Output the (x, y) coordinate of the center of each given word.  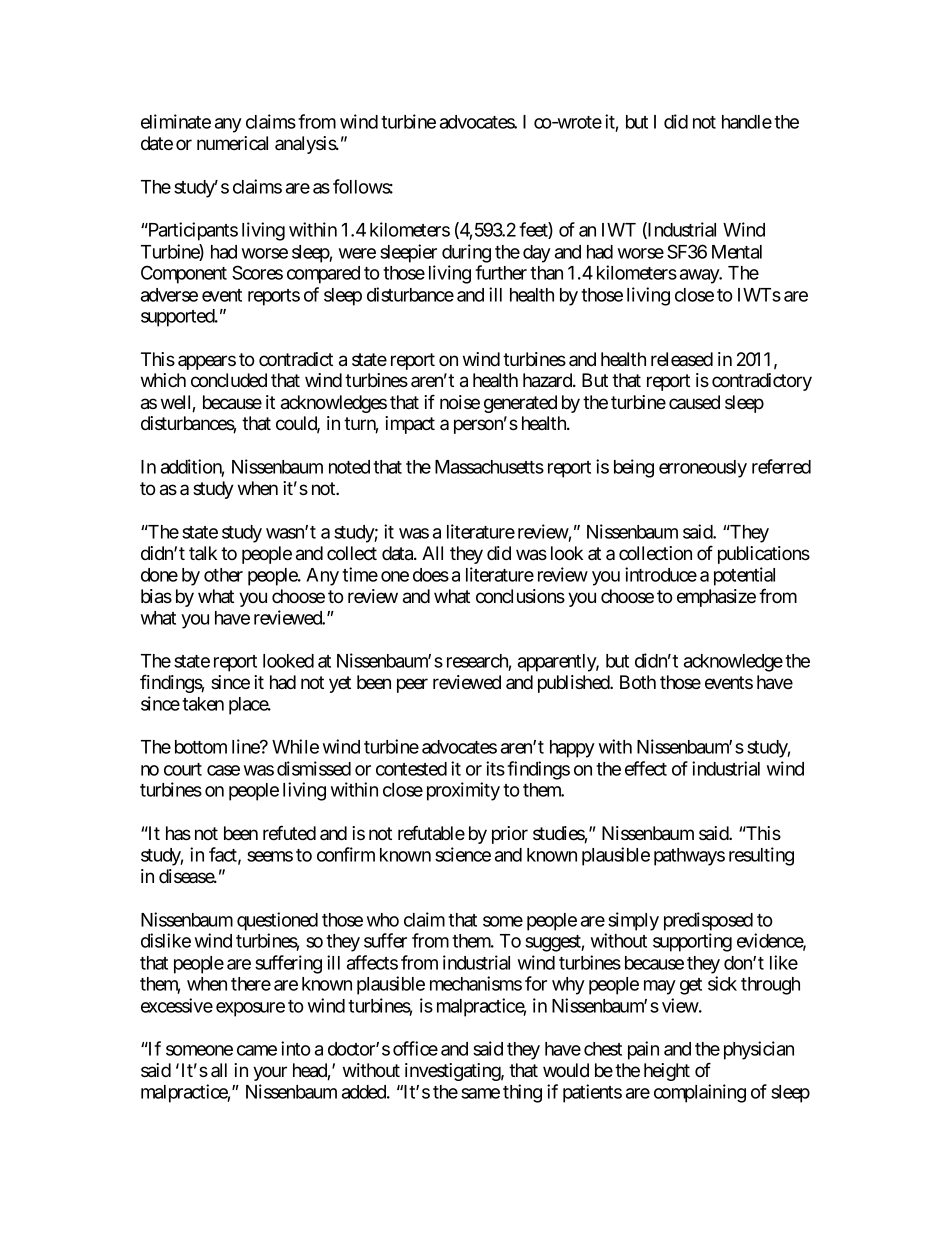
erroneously (703, 469)
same (480, 1093)
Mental (737, 252)
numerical (232, 143)
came (257, 1050)
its (495, 768)
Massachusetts (489, 467)
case (223, 770)
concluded (229, 380)
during (466, 253)
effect (646, 768)
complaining (700, 1093)
